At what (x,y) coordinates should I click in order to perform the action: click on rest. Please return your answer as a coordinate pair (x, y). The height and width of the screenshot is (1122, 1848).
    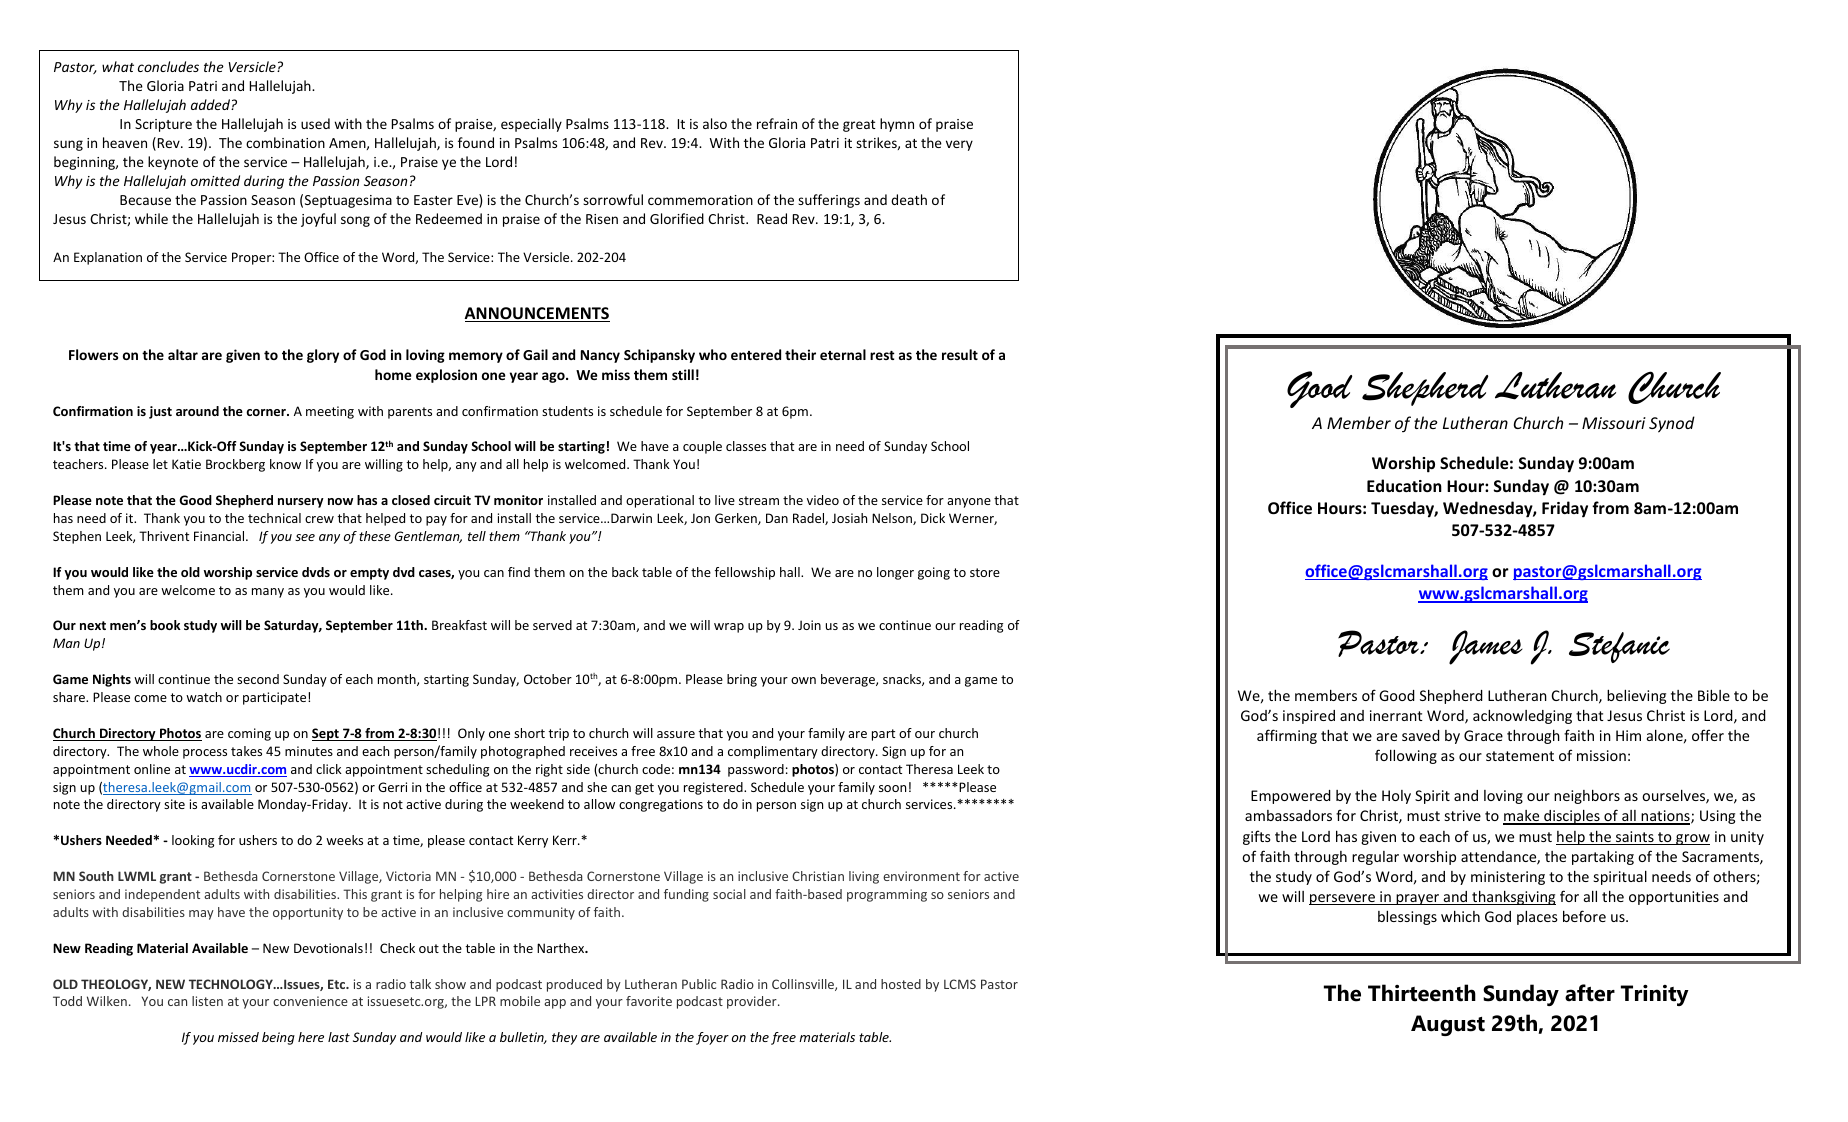
    Looking at the image, I should click on (882, 355).
